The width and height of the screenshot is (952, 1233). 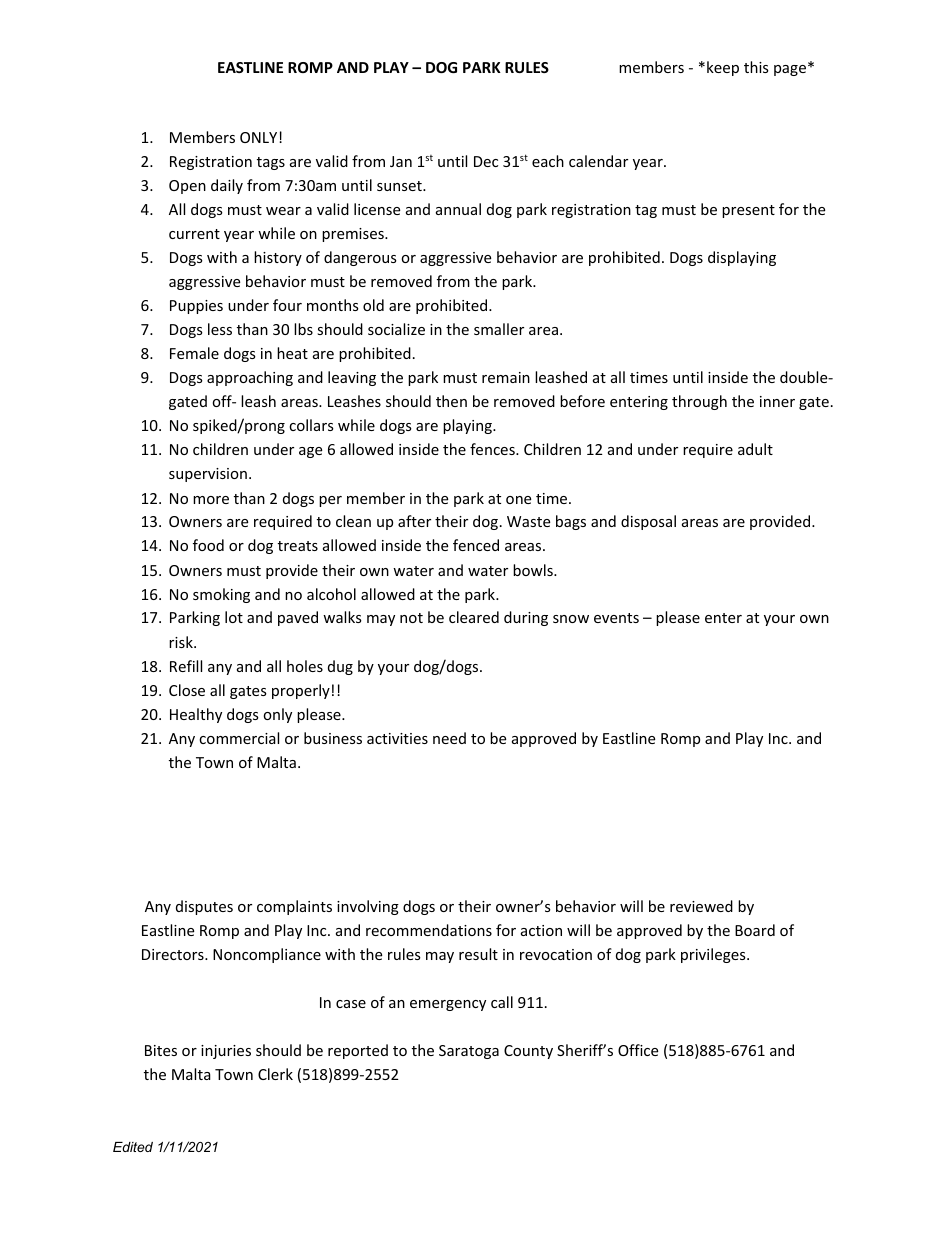 I want to click on Saratoga, so click(x=469, y=1052).
